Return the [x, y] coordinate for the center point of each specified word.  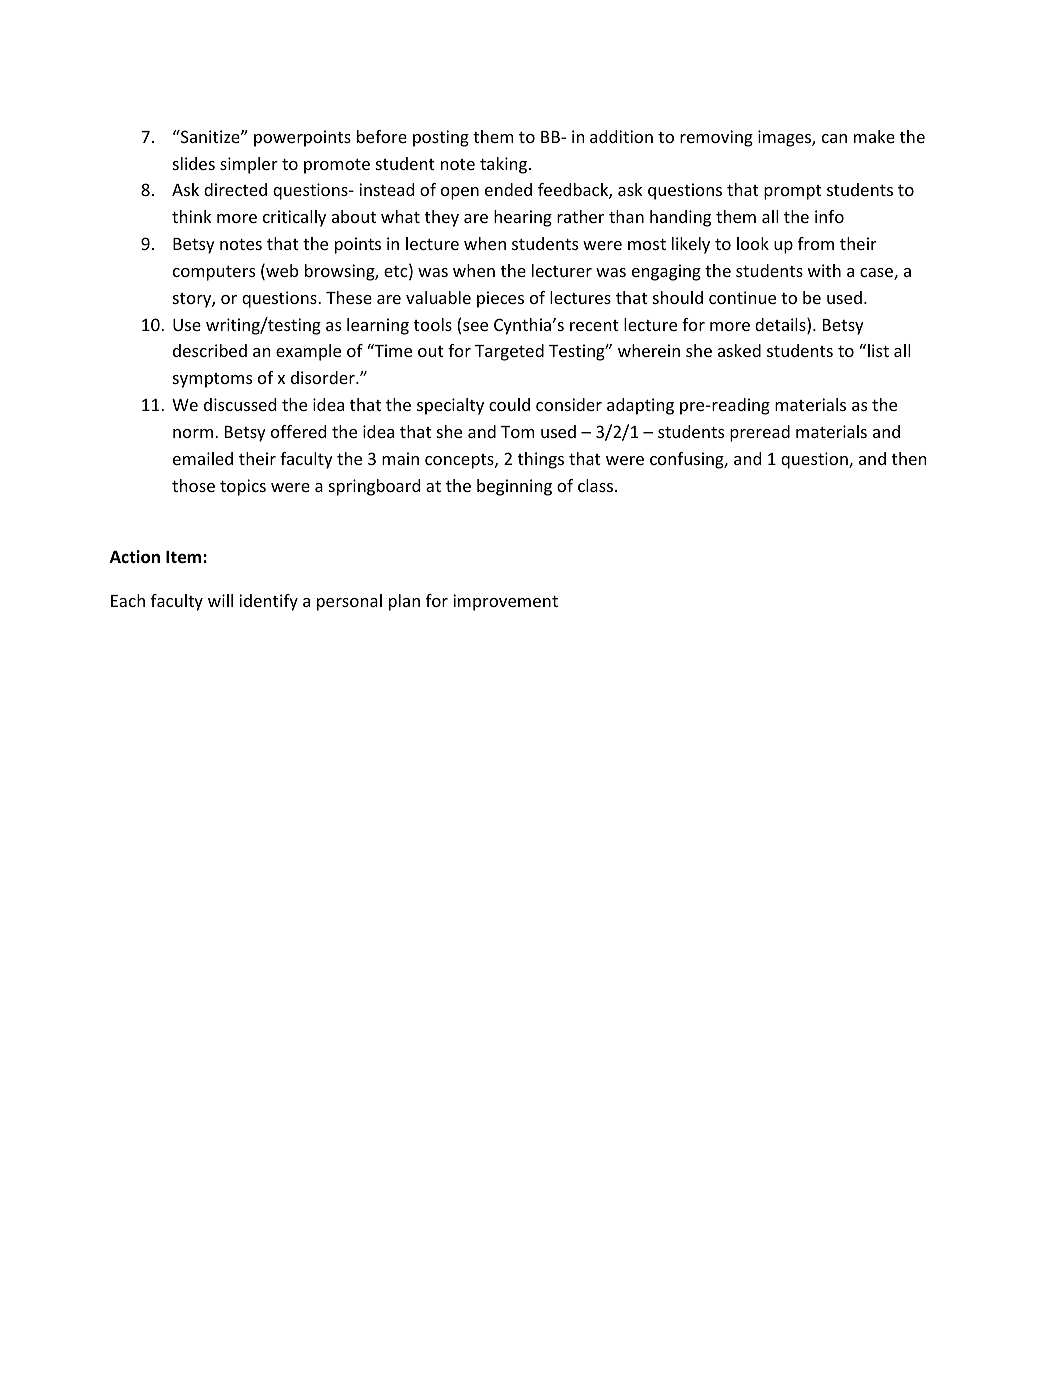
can [834, 138]
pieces [500, 299]
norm [194, 433]
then [909, 458]
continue [742, 297]
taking [505, 165]
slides [194, 163]
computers [214, 273]
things [541, 460]
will [220, 600]
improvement [505, 602]
